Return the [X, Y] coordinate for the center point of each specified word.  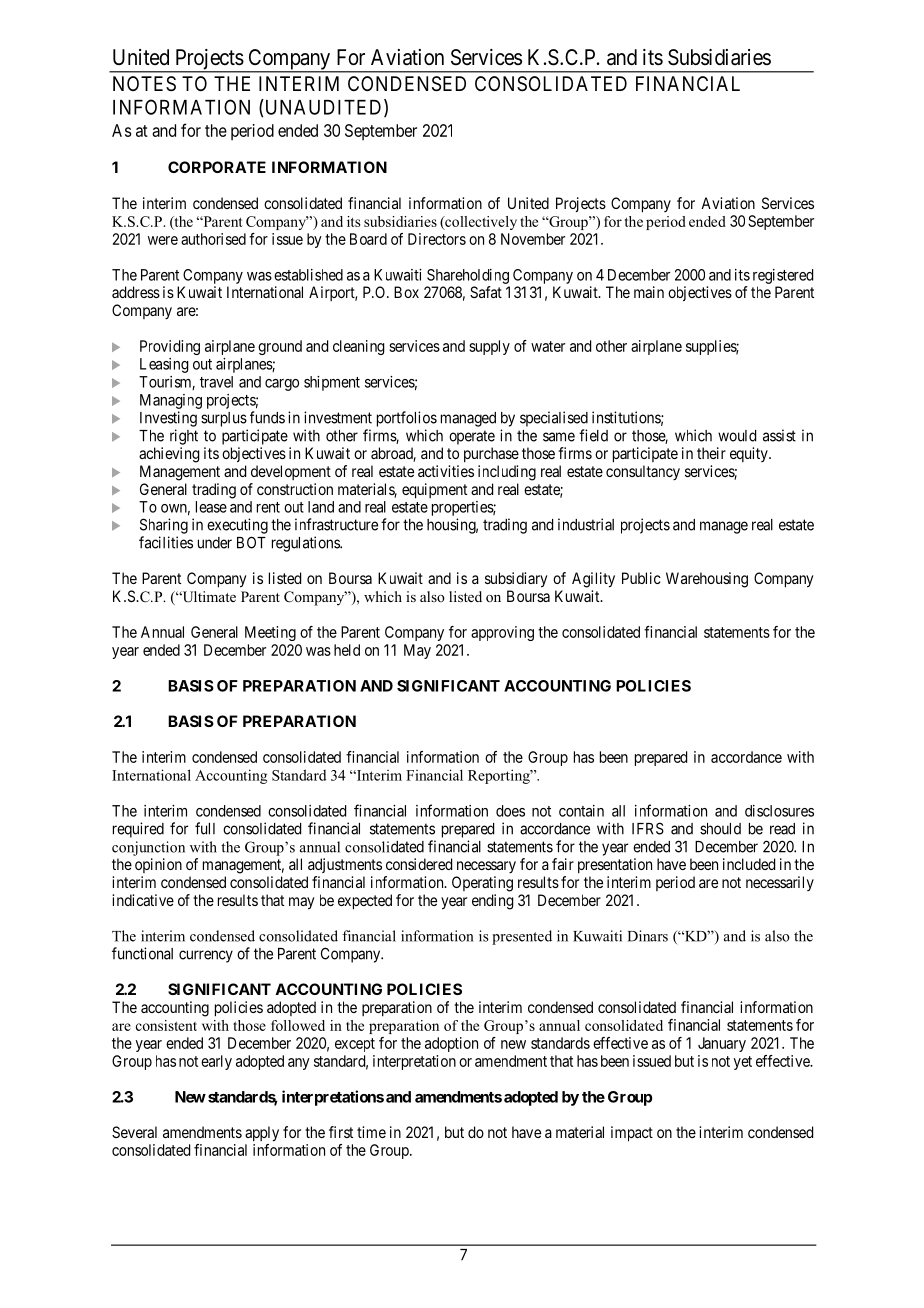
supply [489, 347]
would [737, 436]
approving [502, 633]
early [216, 1062]
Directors [437, 239]
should [720, 829]
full [205, 828]
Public [641, 578]
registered [783, 276]
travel [216, 382]
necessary [486, 867]
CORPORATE [217, 167]
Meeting [270, 633]
